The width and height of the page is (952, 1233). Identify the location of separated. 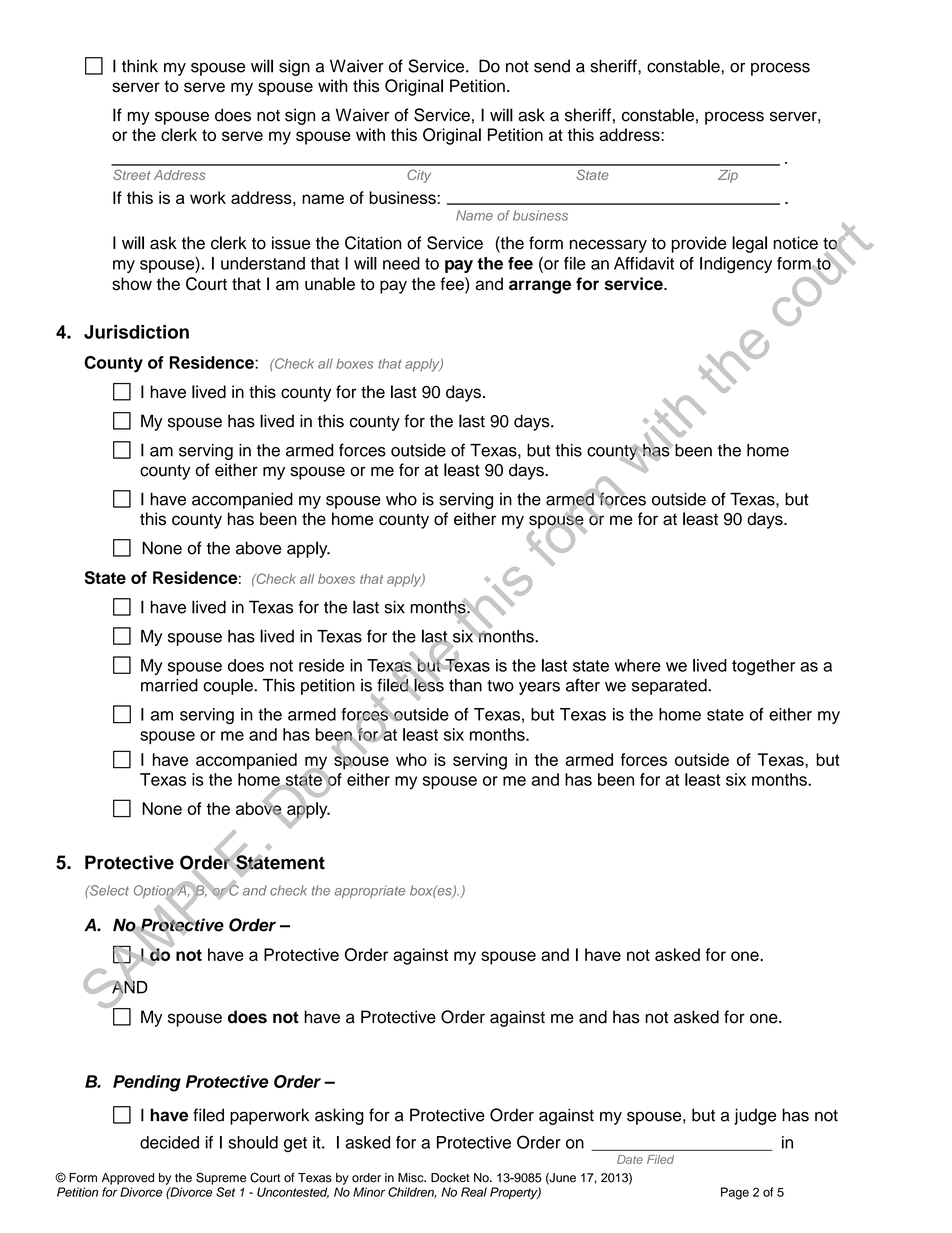
(670, 687).
